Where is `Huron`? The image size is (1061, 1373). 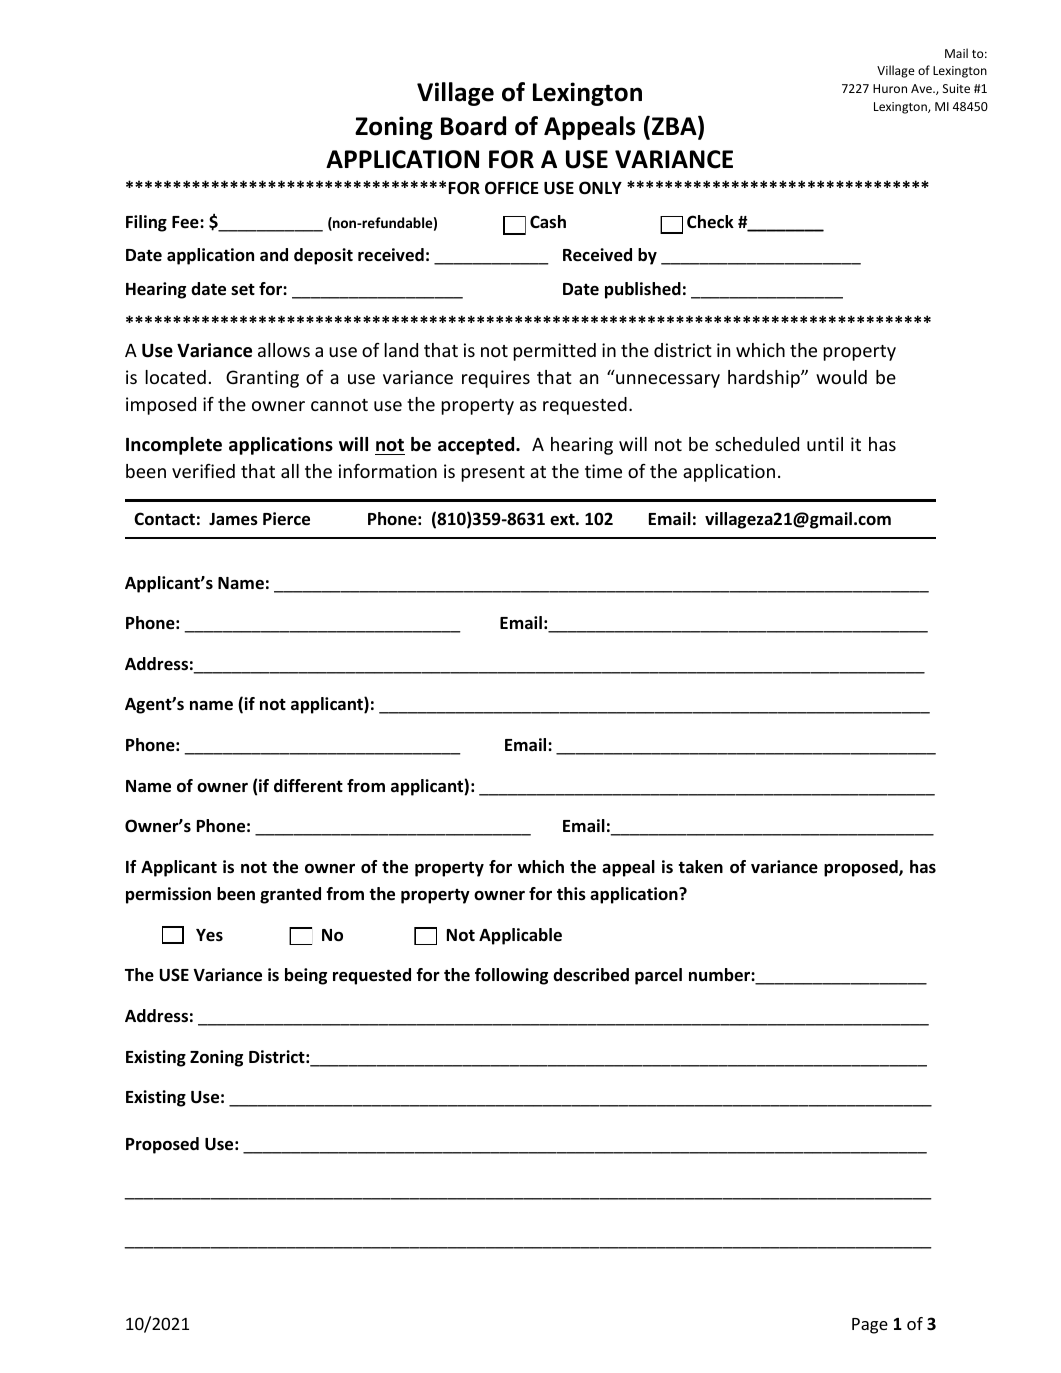
Huron is located at coordinates (890, 88).
